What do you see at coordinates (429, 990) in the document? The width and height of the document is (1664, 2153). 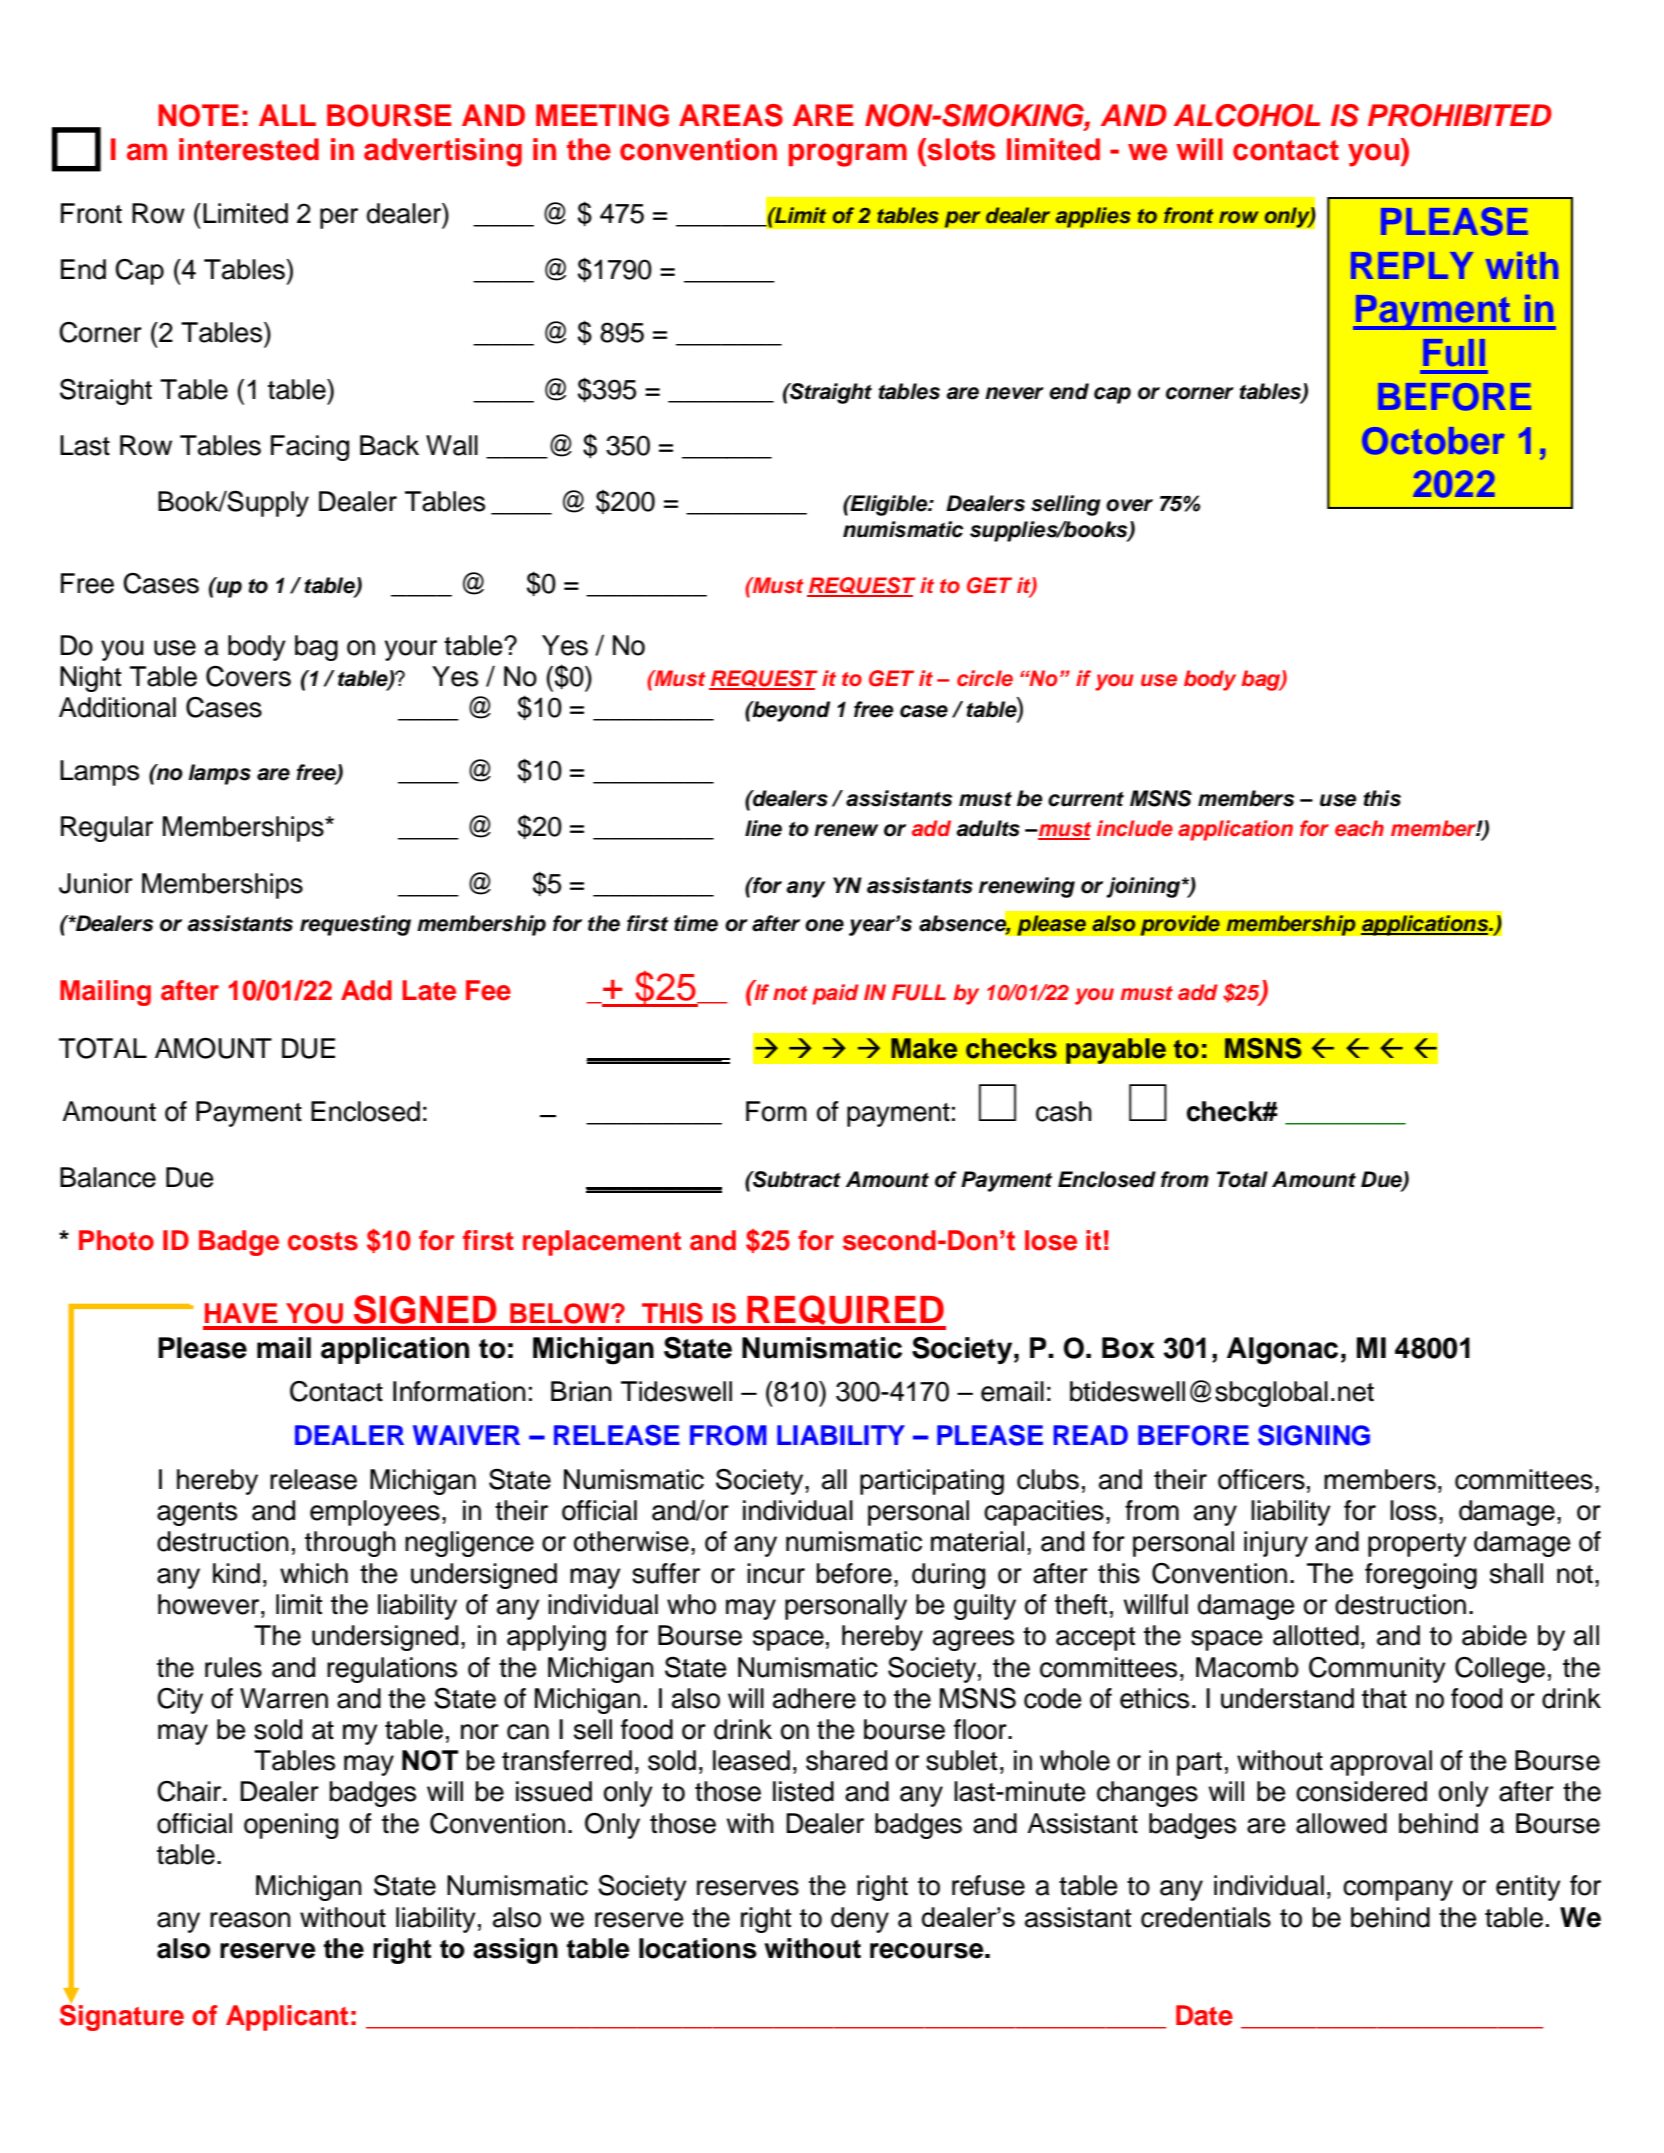 I see `Late` at bounding box center [429, 990].
